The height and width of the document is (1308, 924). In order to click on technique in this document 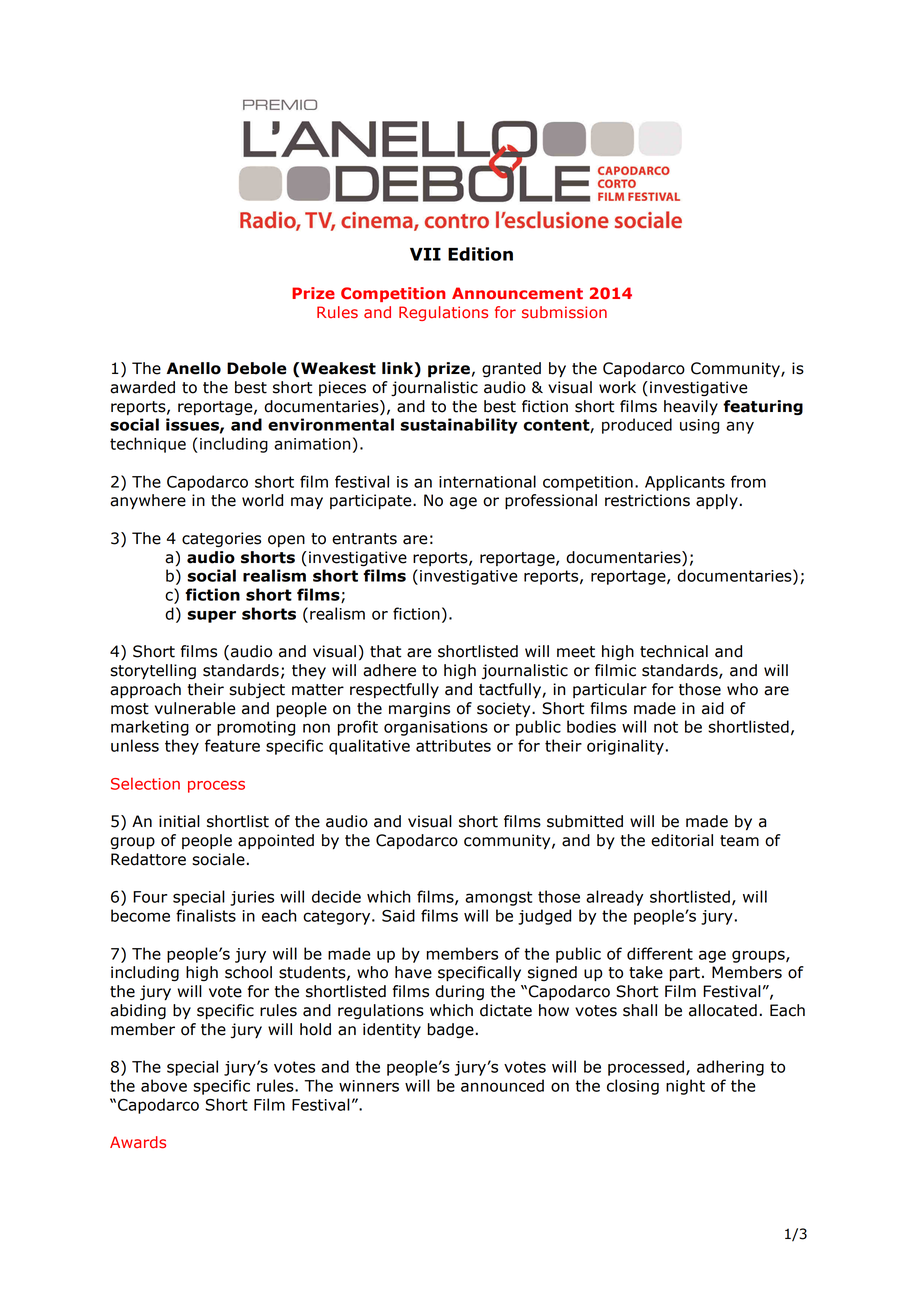, I will do `click(148, 445)`.
